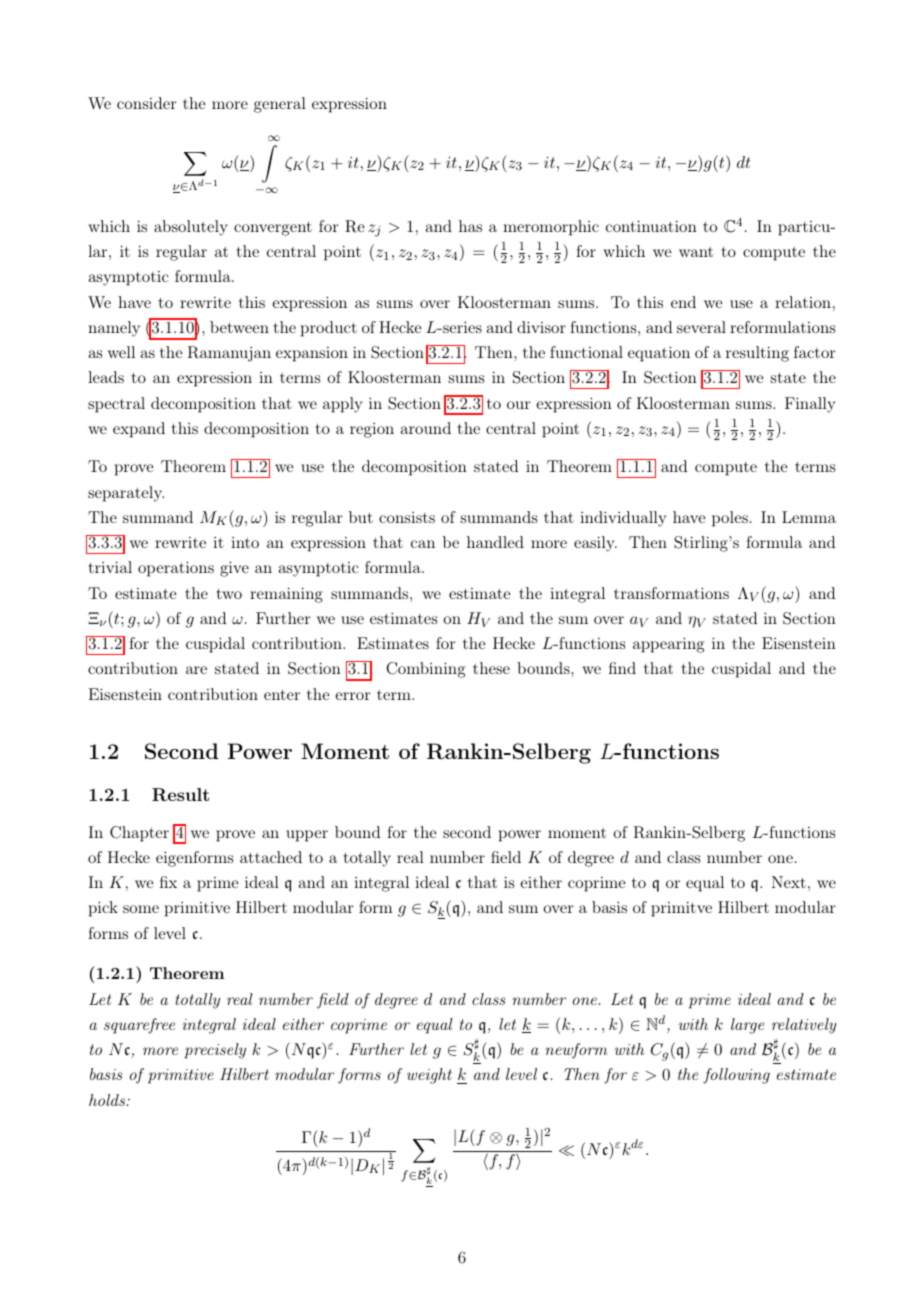 The image size is (924, 1308). What do you see at coordinates (423, 544) in the screenshot?
I see `can` at bounding box center [423, 544].
